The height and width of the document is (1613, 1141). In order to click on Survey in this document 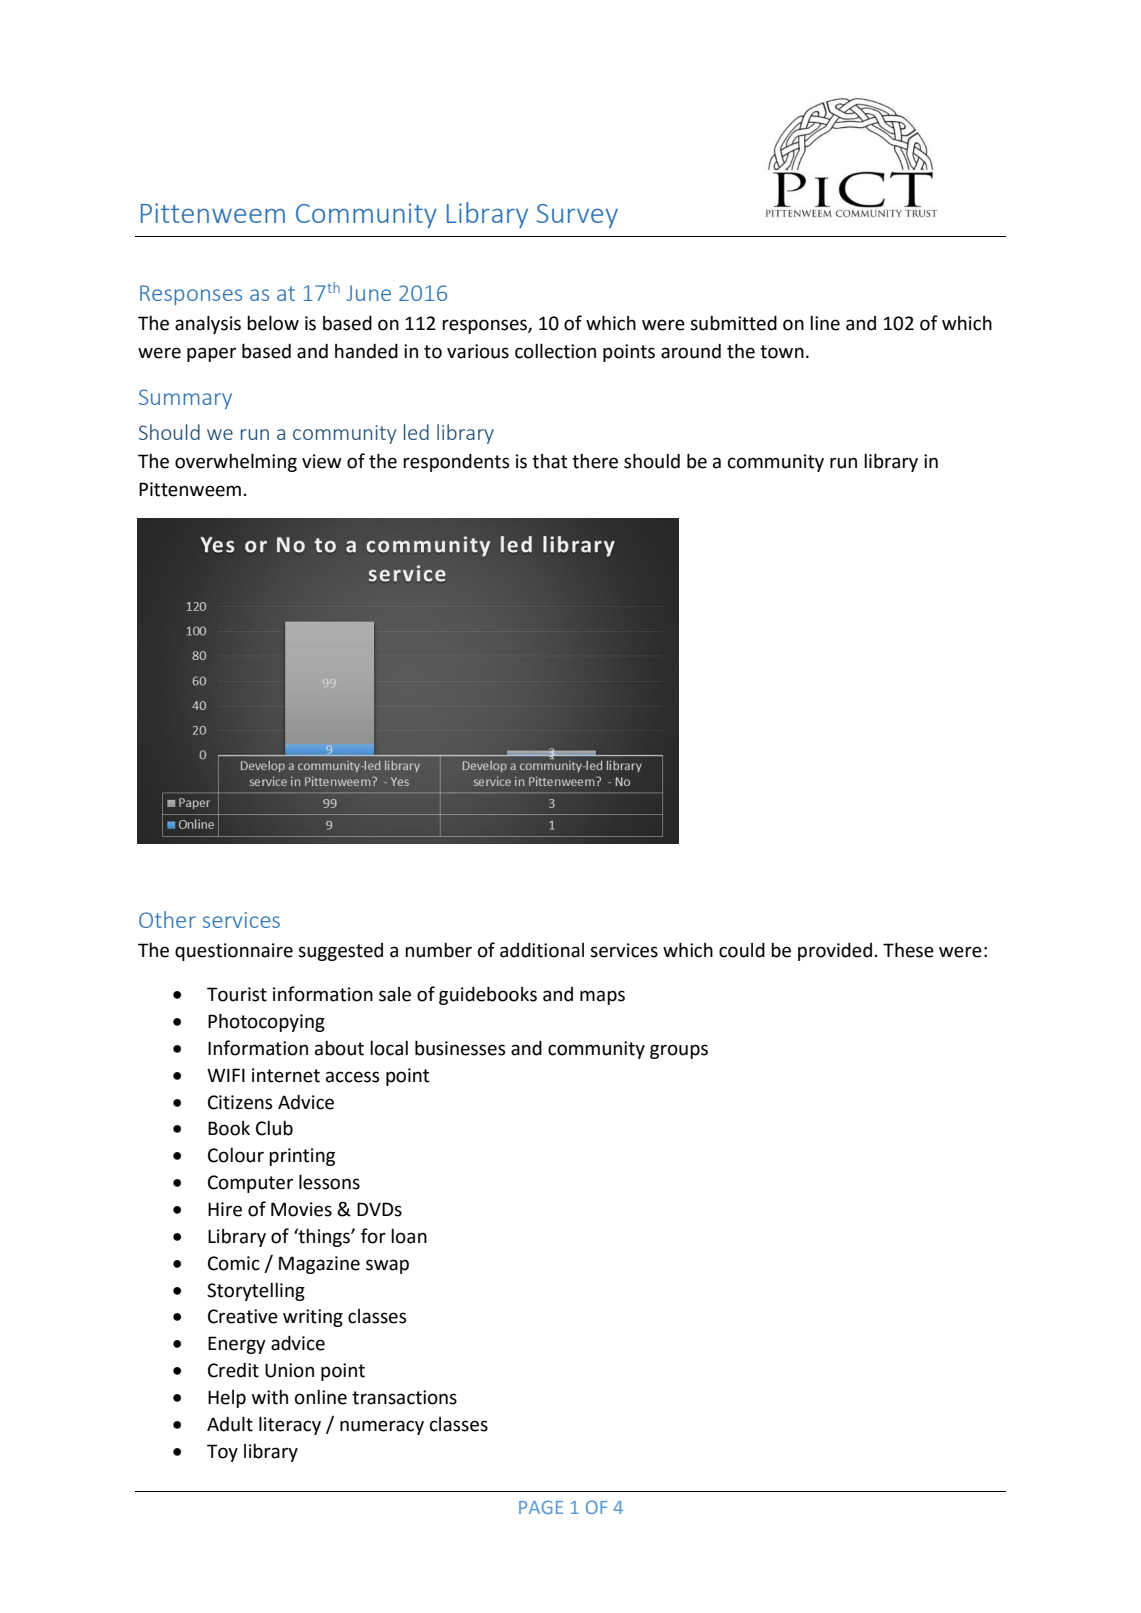, I will do `click(577, 216)`.
